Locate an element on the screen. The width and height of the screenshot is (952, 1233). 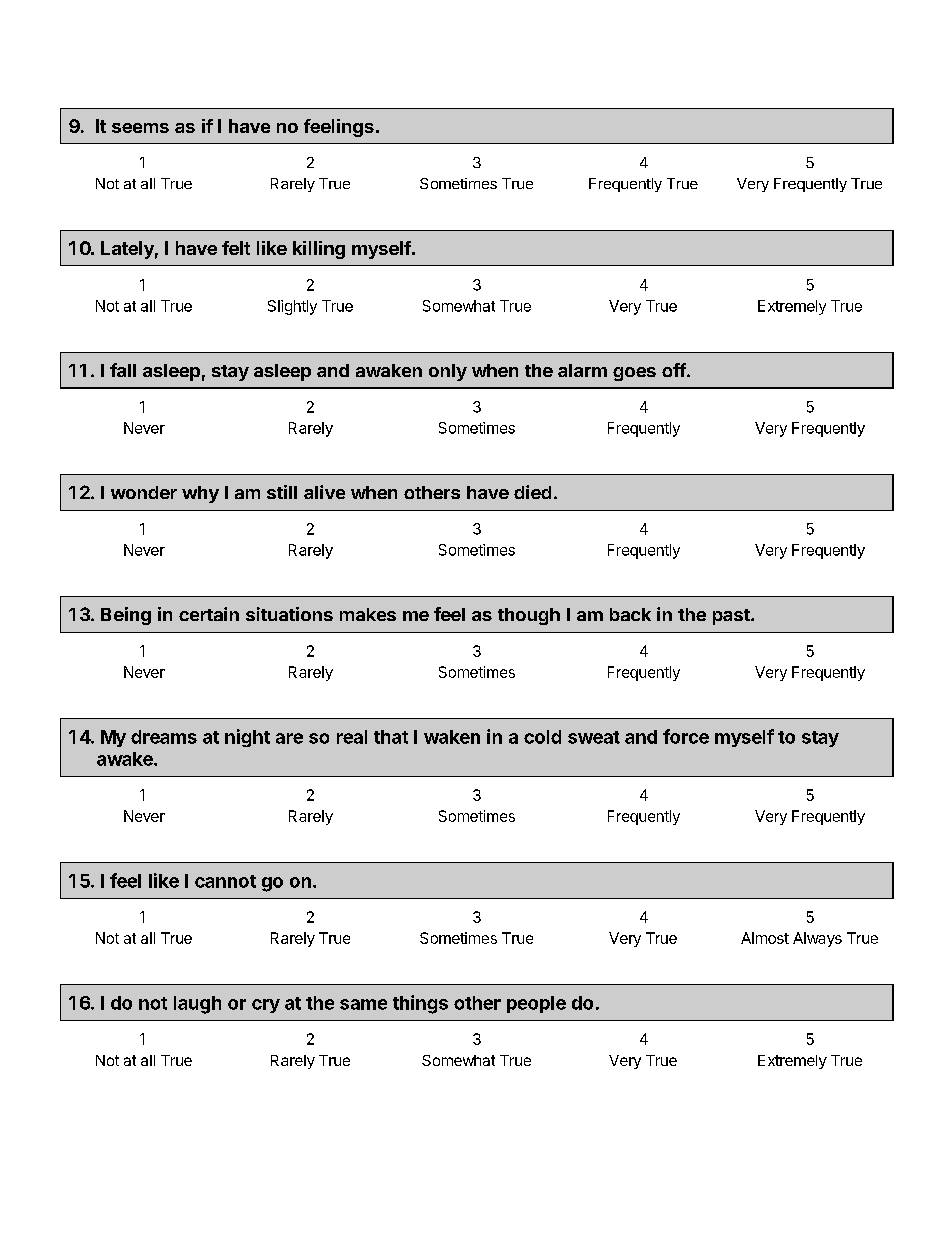
though is located at coordinates (529, 616).
